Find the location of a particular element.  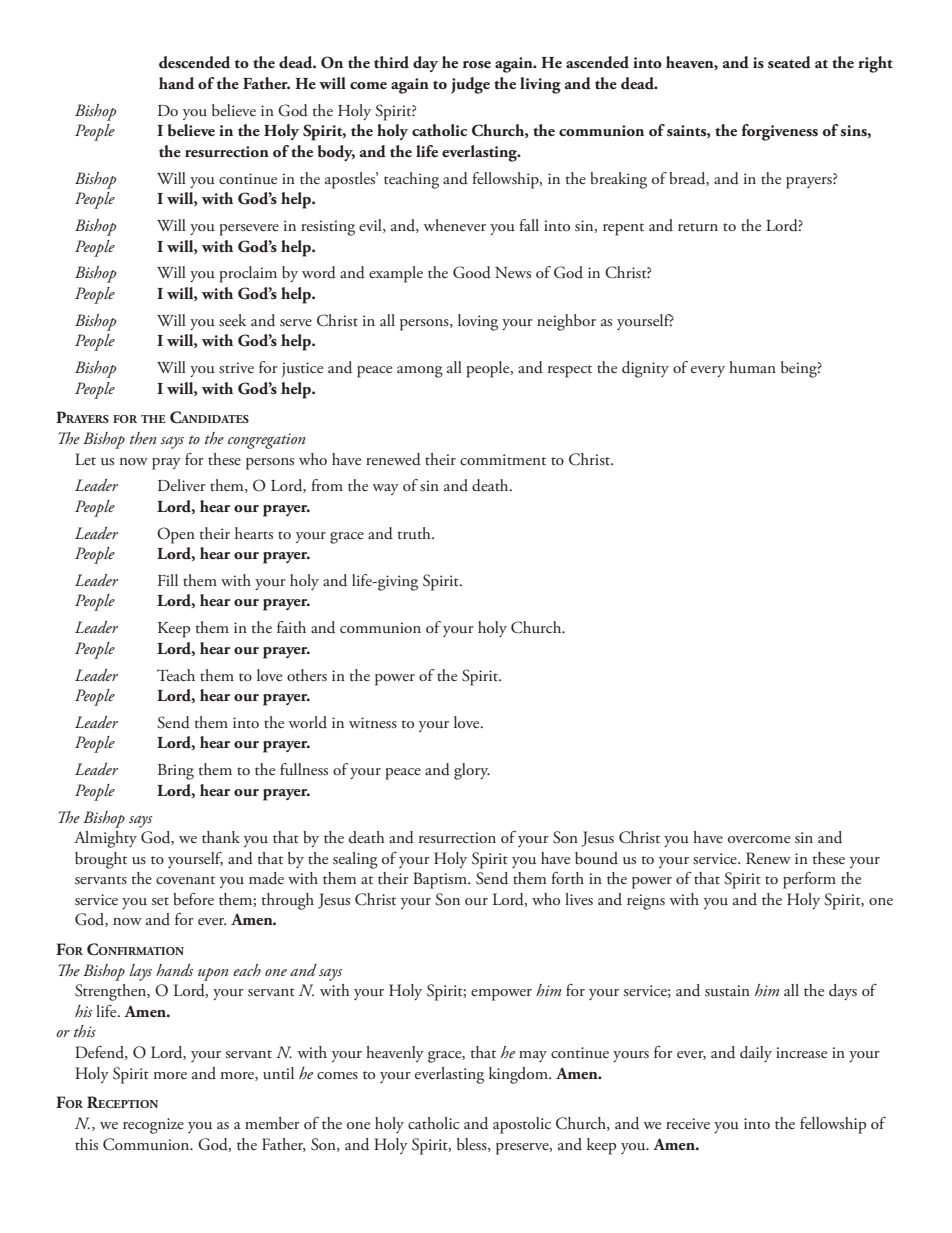

recognize is located at coordinates (153, 1126).
